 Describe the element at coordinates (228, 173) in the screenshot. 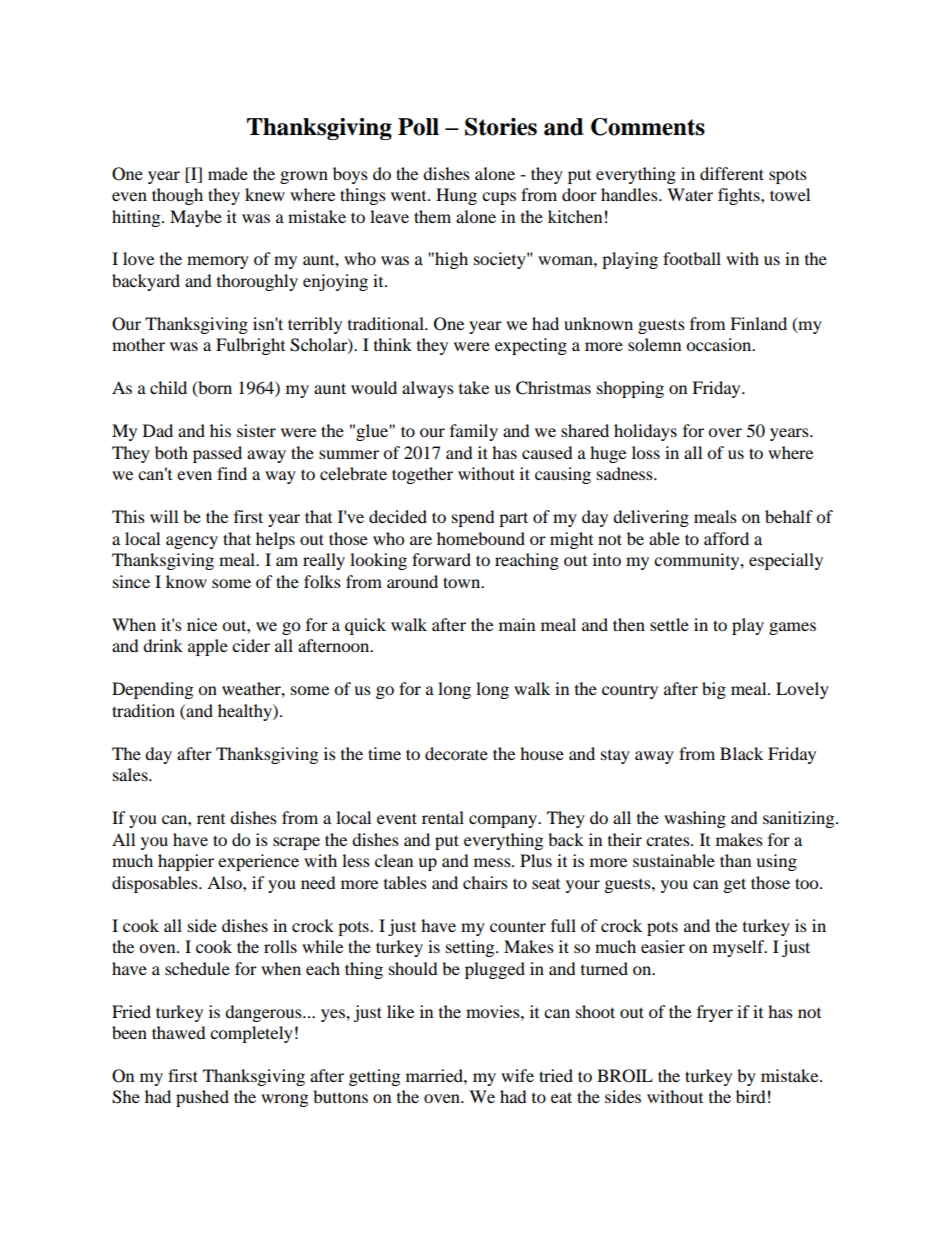

I see `made` at that location.
